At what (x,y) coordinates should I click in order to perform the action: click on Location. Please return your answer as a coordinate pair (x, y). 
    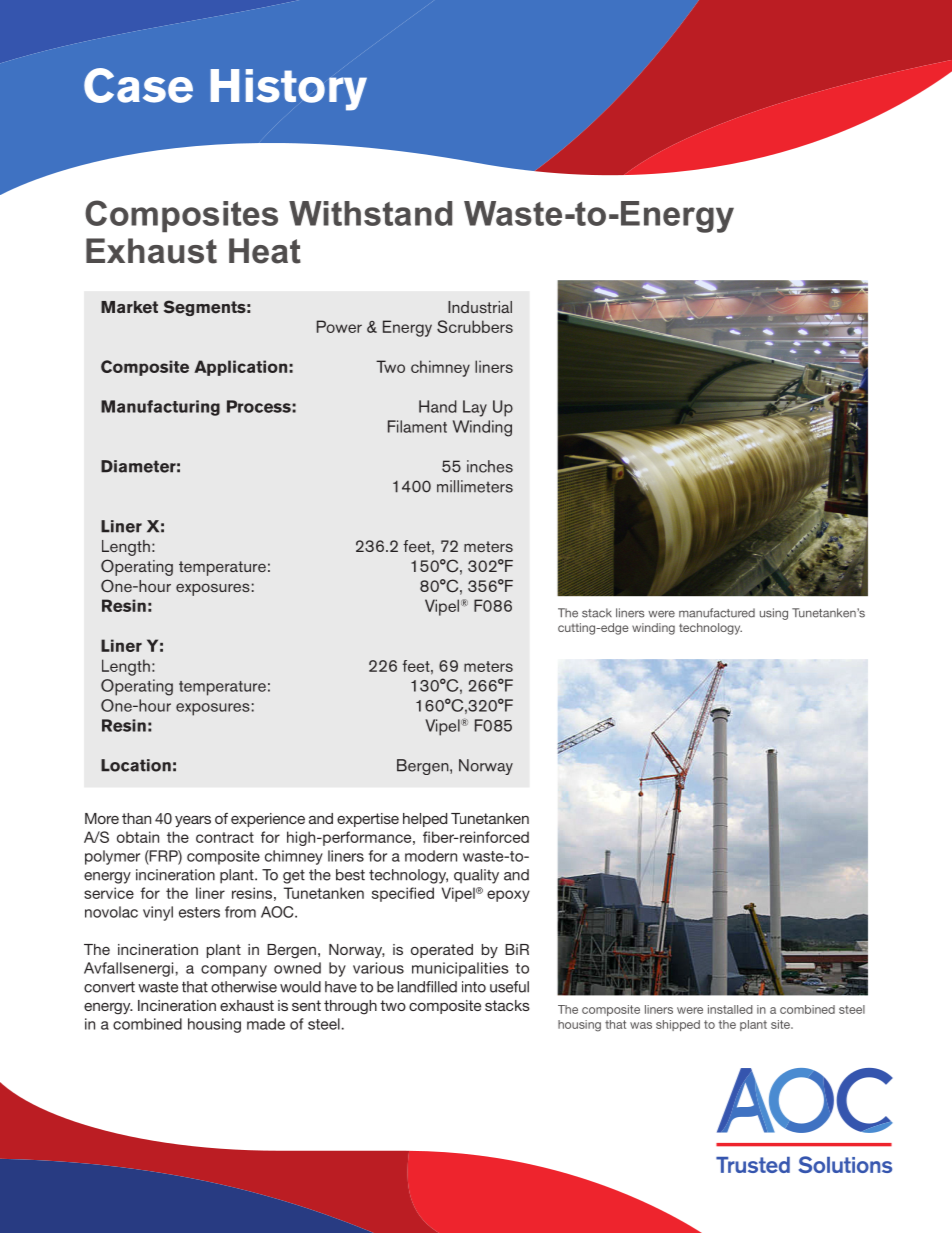
    Looking at the image, I should click on (136, 765).
